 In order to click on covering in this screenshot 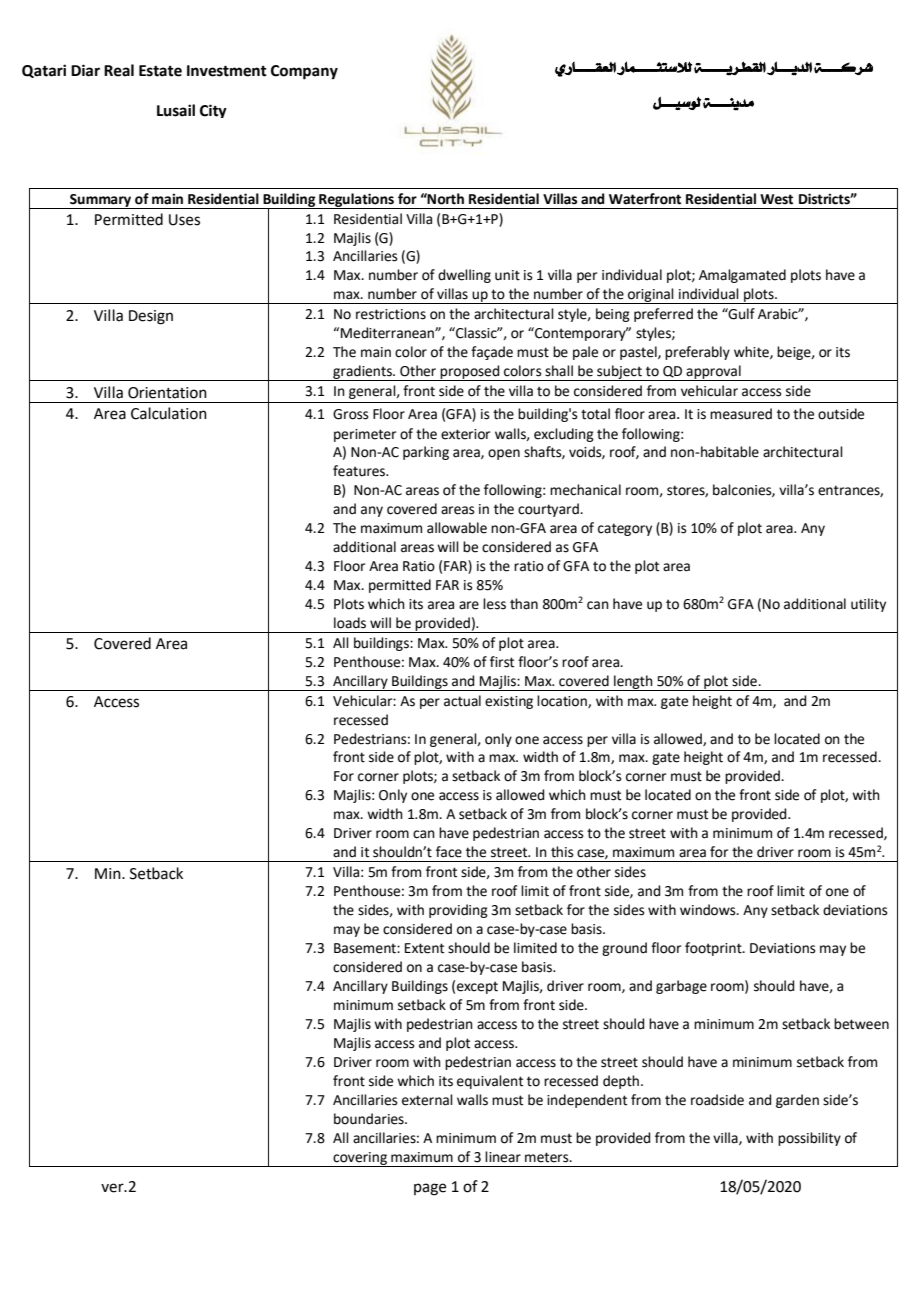, I will do `click(360, 1159)`.
